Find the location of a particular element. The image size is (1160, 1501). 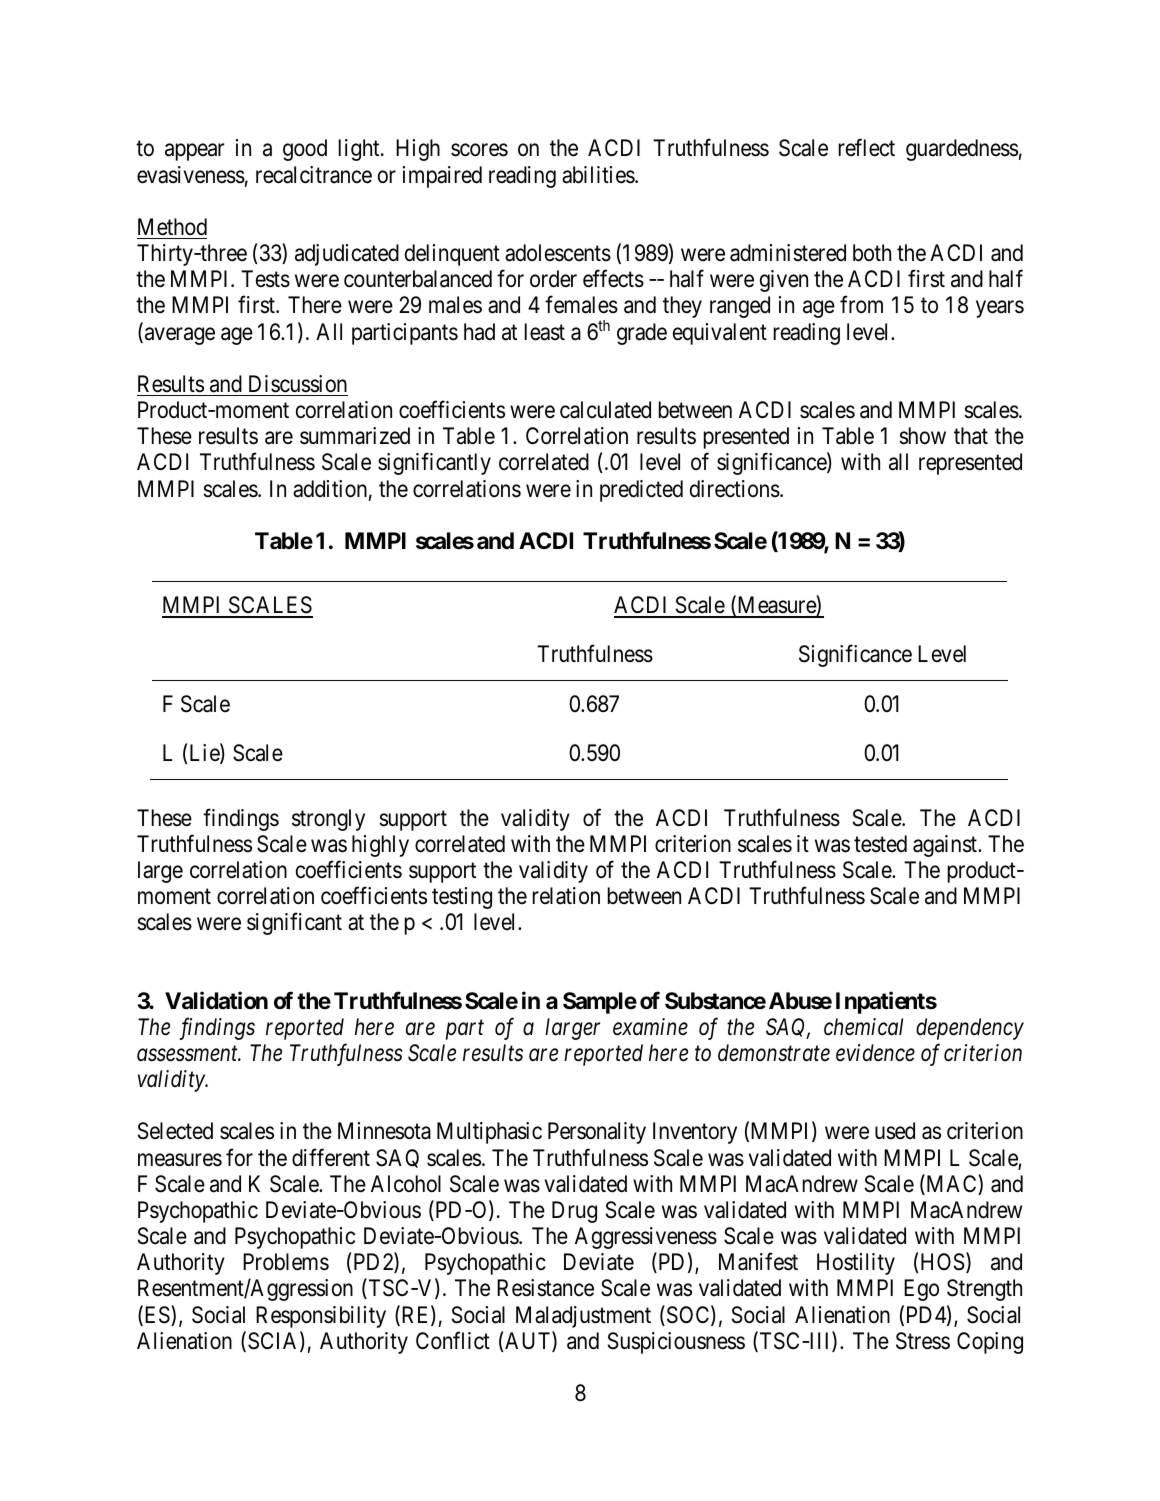

good is located at coordinates (305, 150).
